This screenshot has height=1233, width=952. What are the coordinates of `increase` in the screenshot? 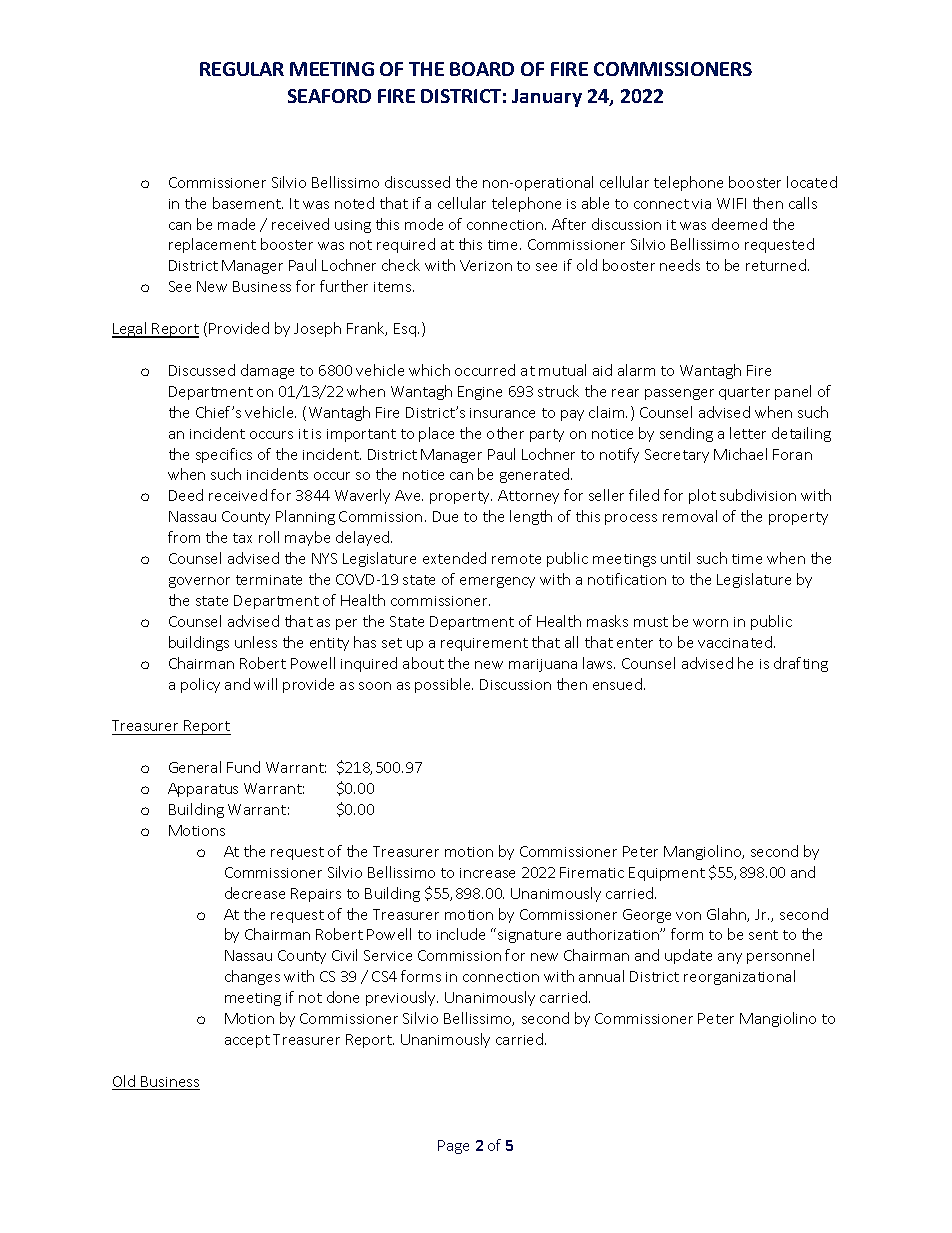 It's located at (487, 873).
